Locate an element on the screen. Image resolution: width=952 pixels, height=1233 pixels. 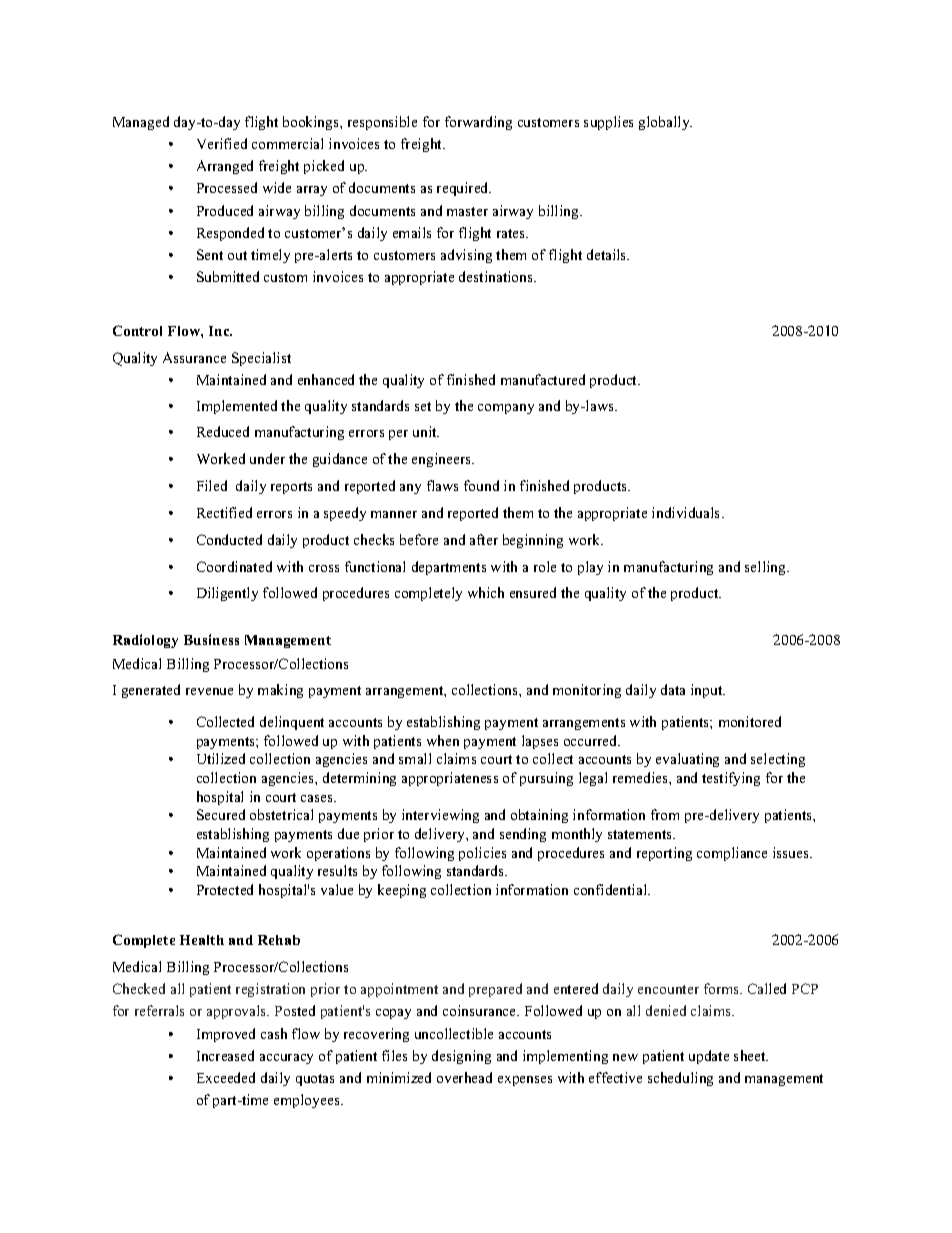
globally is located at coordinates (665, 123).
